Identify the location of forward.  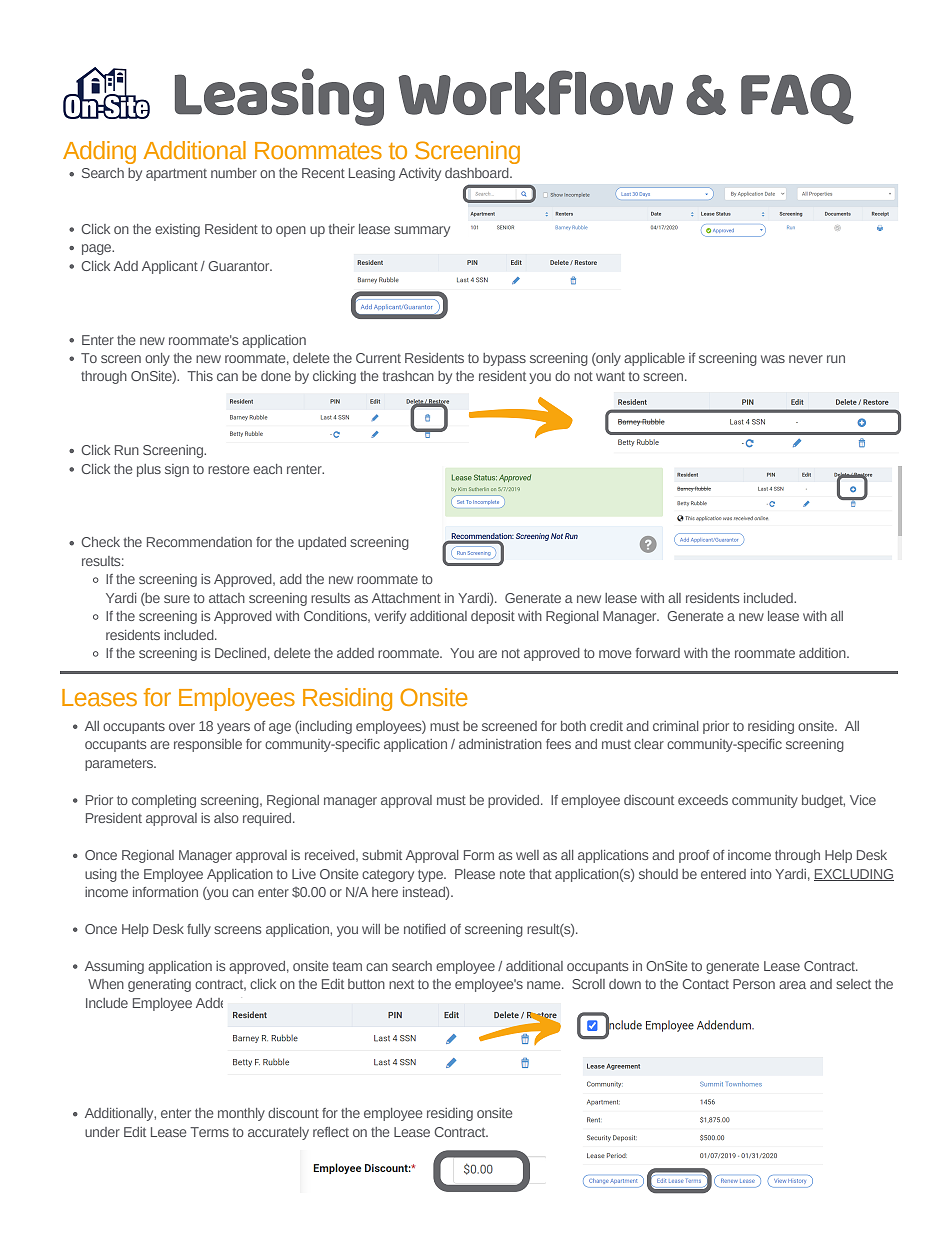
(658, 653).
